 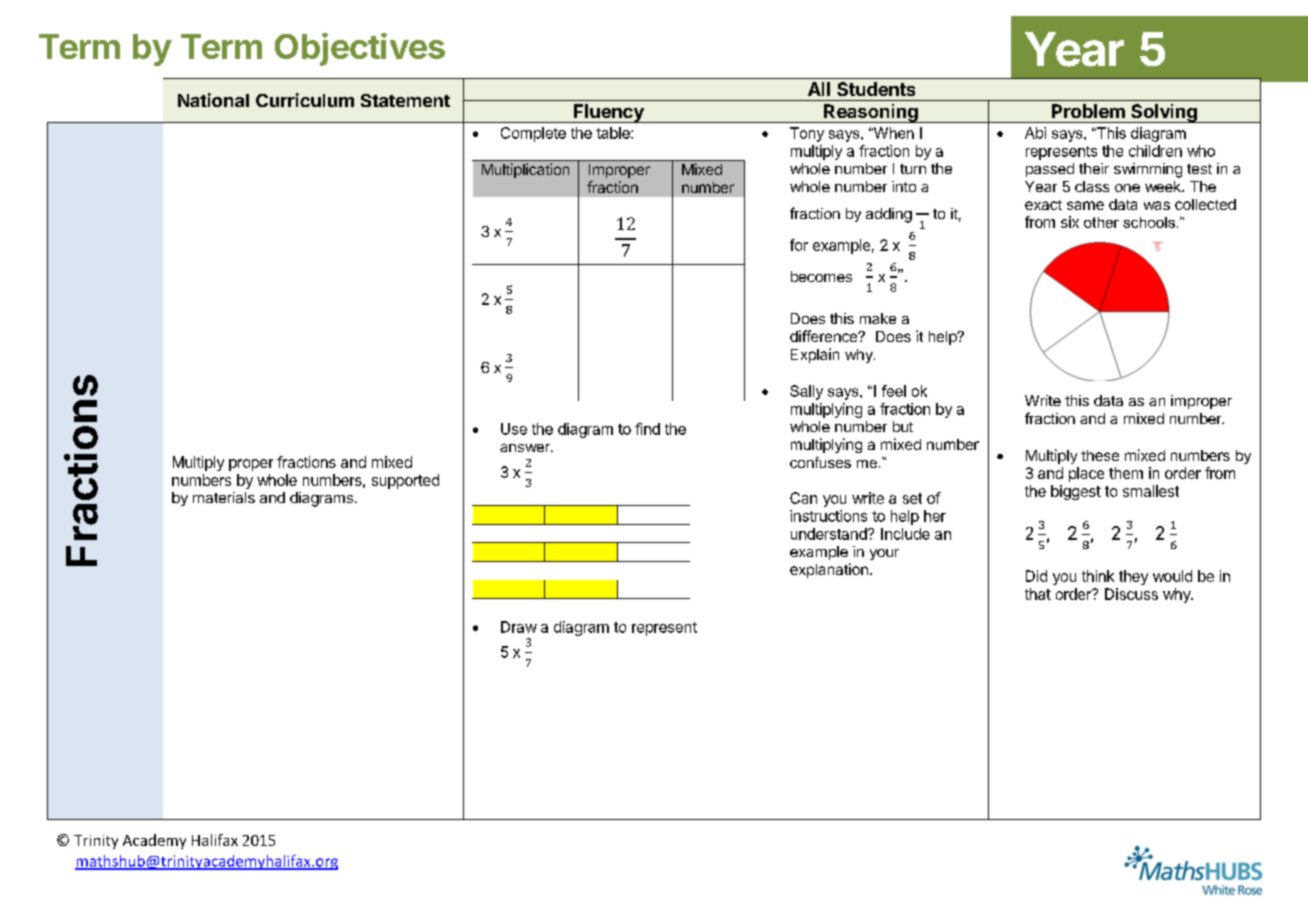 I want to click on Objectives, so click(x=360, y=49).
